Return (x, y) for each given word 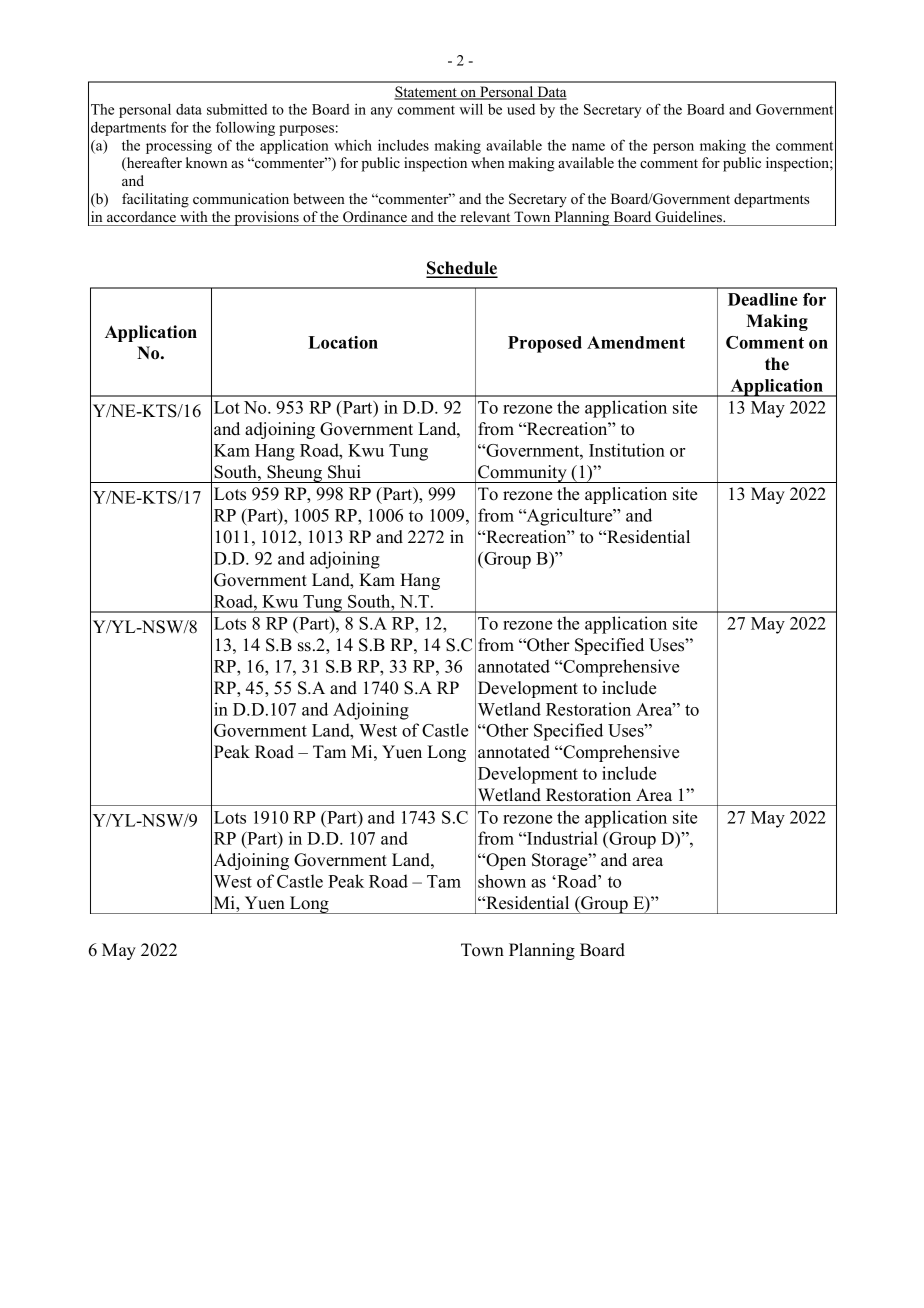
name (588, 147)
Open (505, 861)
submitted (237, 109)
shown (502, 881)
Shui (344, 472)
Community (522, 474)
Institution (627, 450)
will (471, 109)
